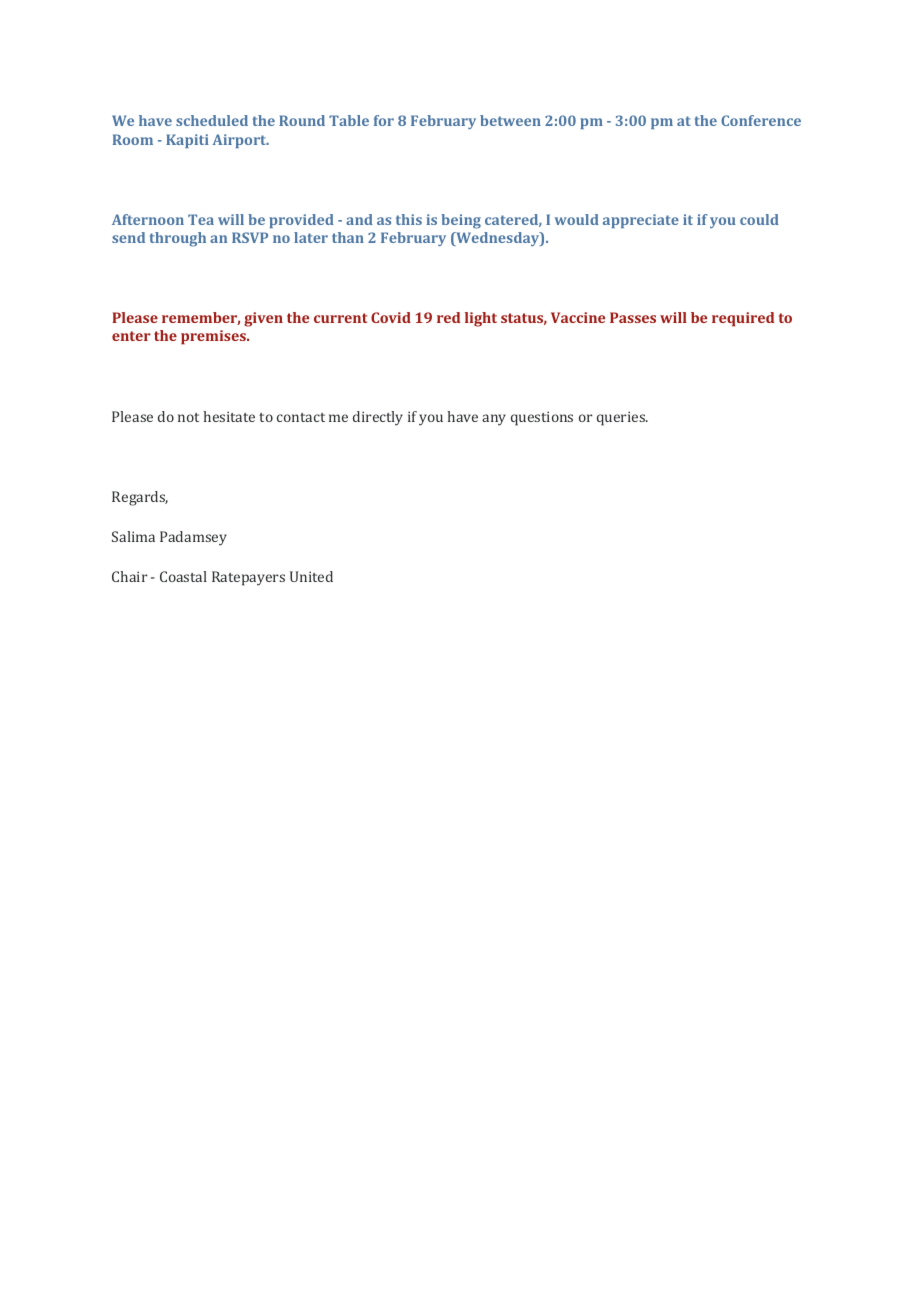  Describe the element at coordinates (384, 120) in the page. I see `for` at that location.
